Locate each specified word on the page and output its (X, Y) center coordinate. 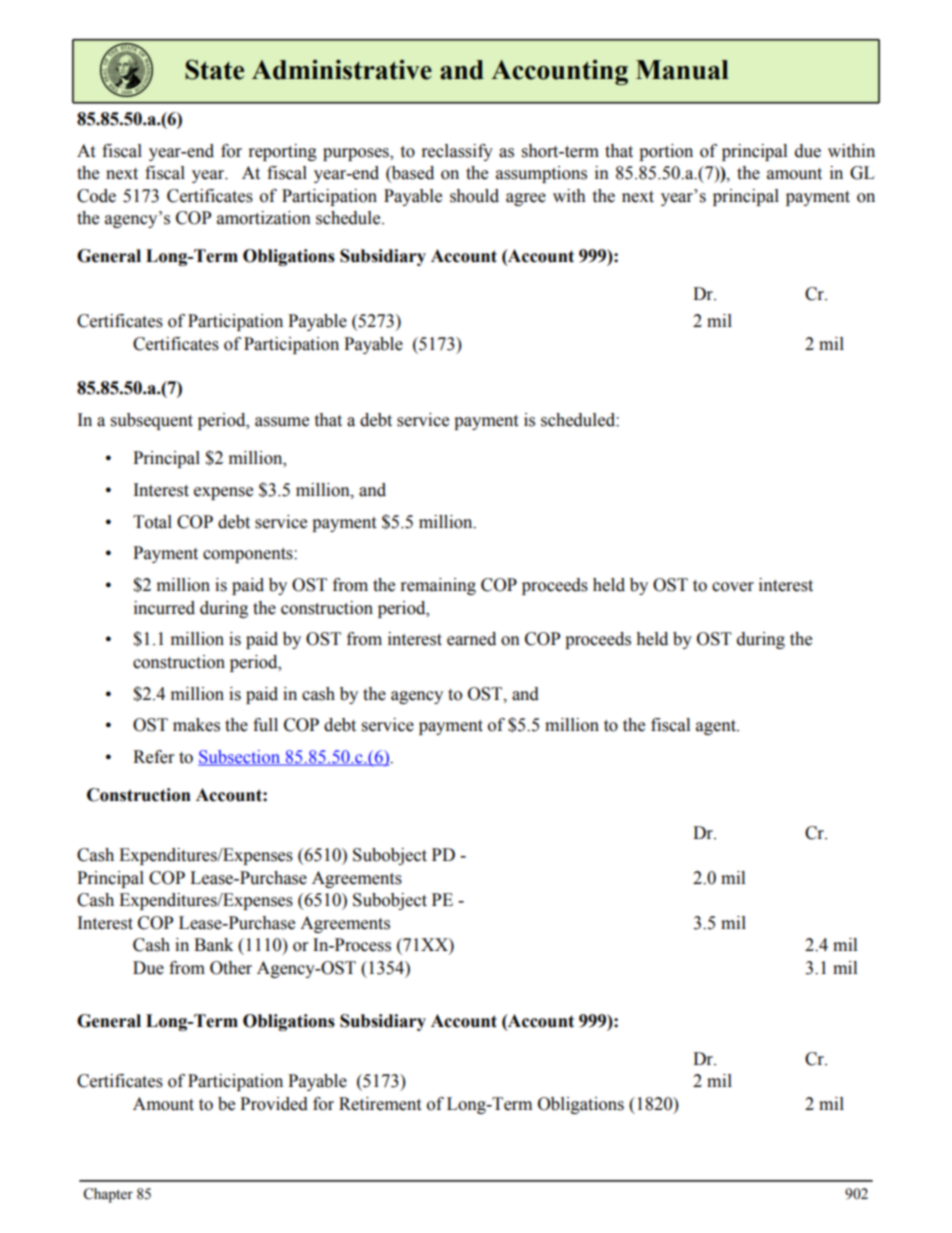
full (265, 725)
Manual (682, 70)
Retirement (380, 1104)
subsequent (152, 421)
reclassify (457, 152)
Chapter (108, 1195)
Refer (153, 757)
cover (733, 587)
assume (282, 422)
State (214, 69)
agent (717, 727)
